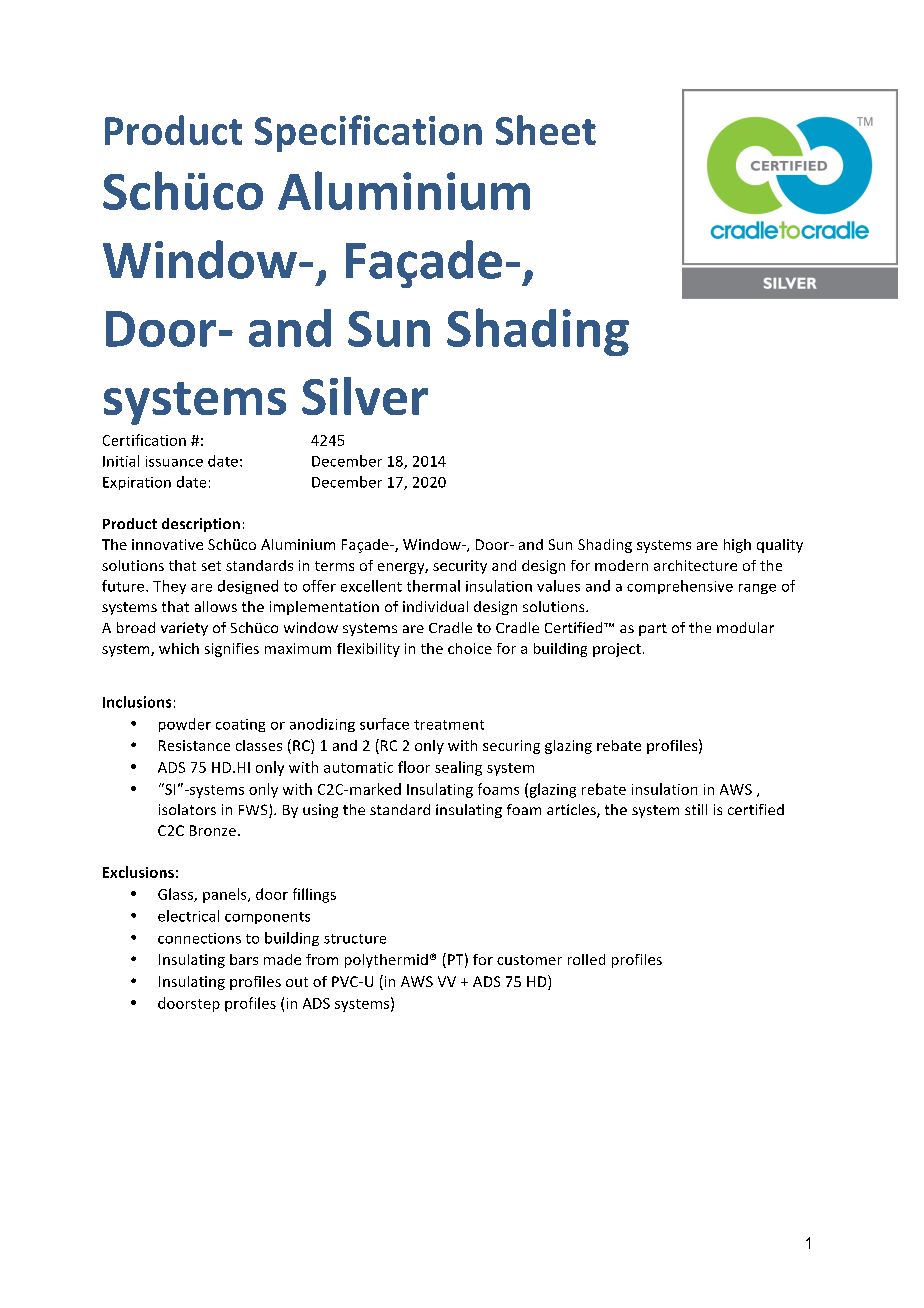 The image size is (924, 1308). I want to click on Specification, so click(368, 133).
